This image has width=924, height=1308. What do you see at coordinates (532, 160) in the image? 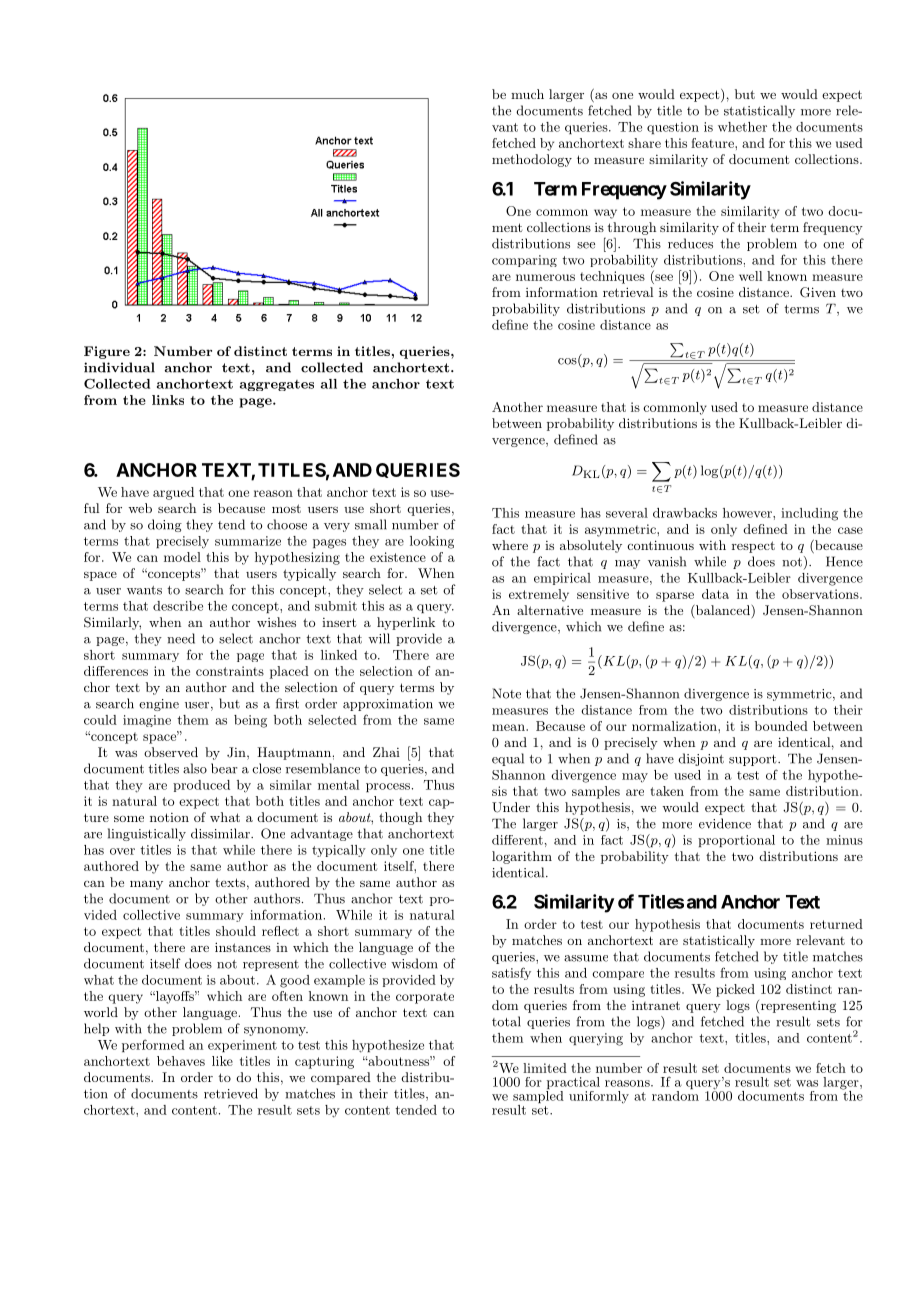
I see `methodology` at bounding box center [532, 160].
